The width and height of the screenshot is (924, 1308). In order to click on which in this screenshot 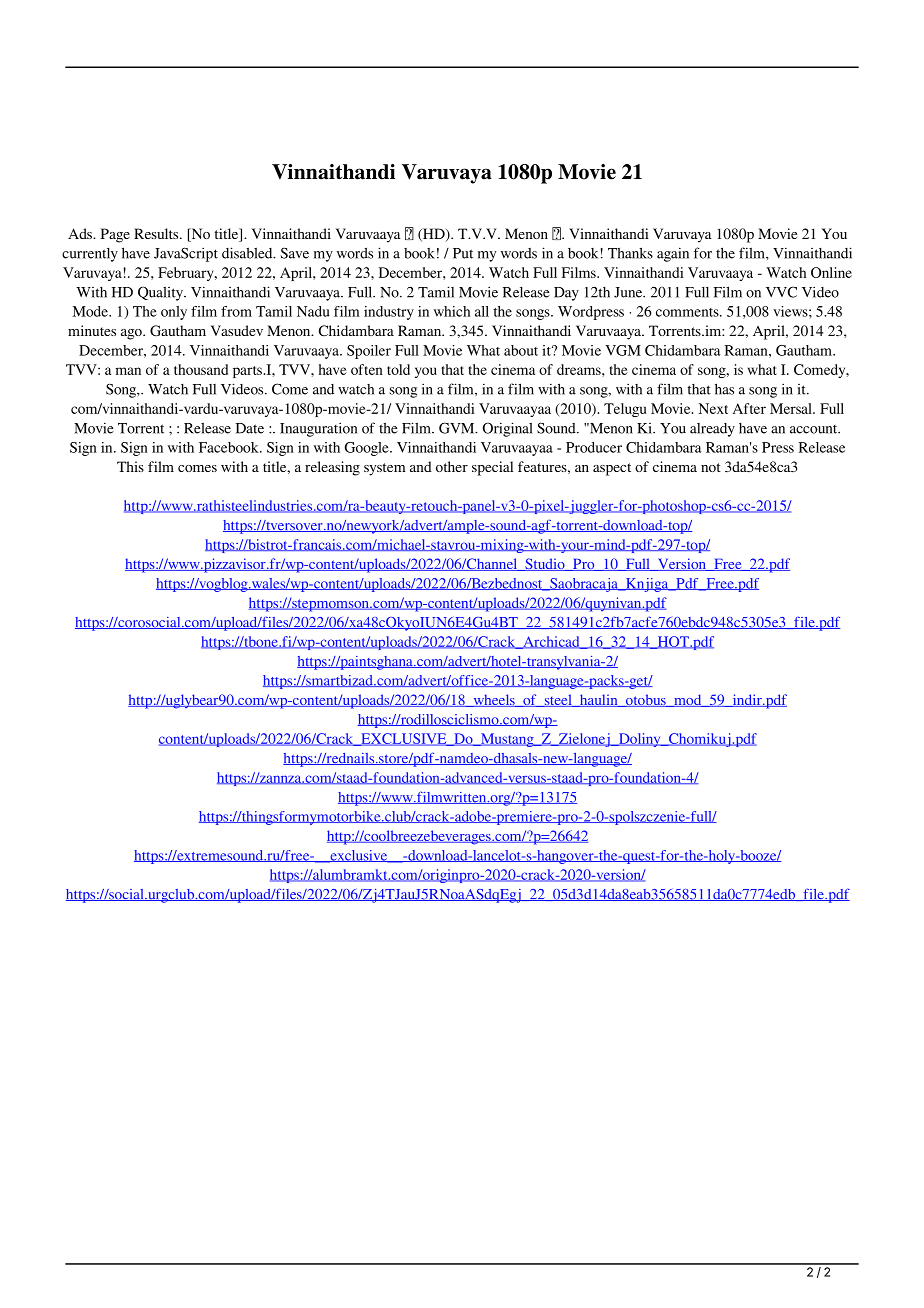, I will do `click(452, 311)`.
